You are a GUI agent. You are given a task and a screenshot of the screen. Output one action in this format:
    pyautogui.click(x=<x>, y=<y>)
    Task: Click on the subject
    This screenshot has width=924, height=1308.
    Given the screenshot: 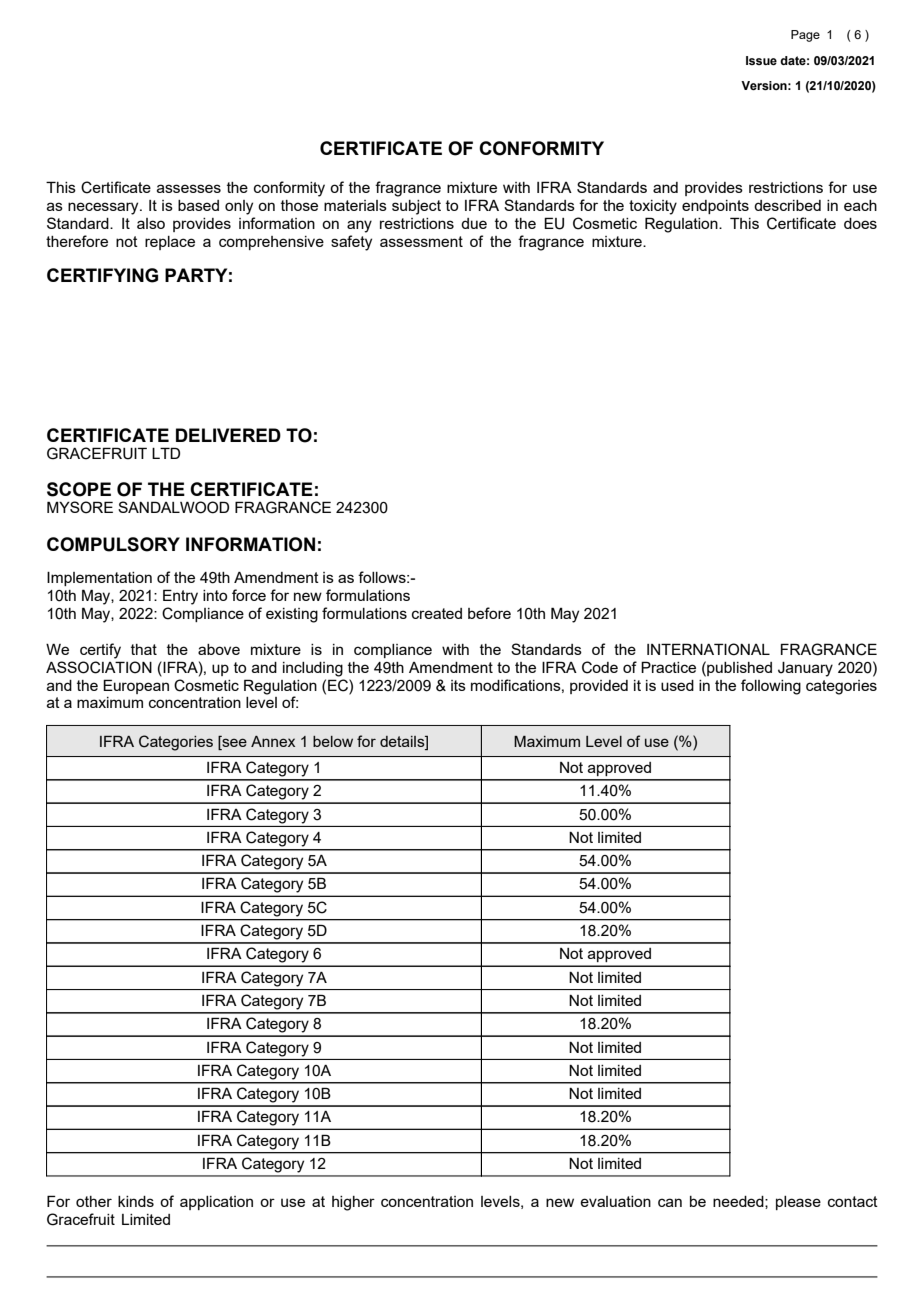 What is the action you would take?
    pyautogui.click(x=416, y=207)
